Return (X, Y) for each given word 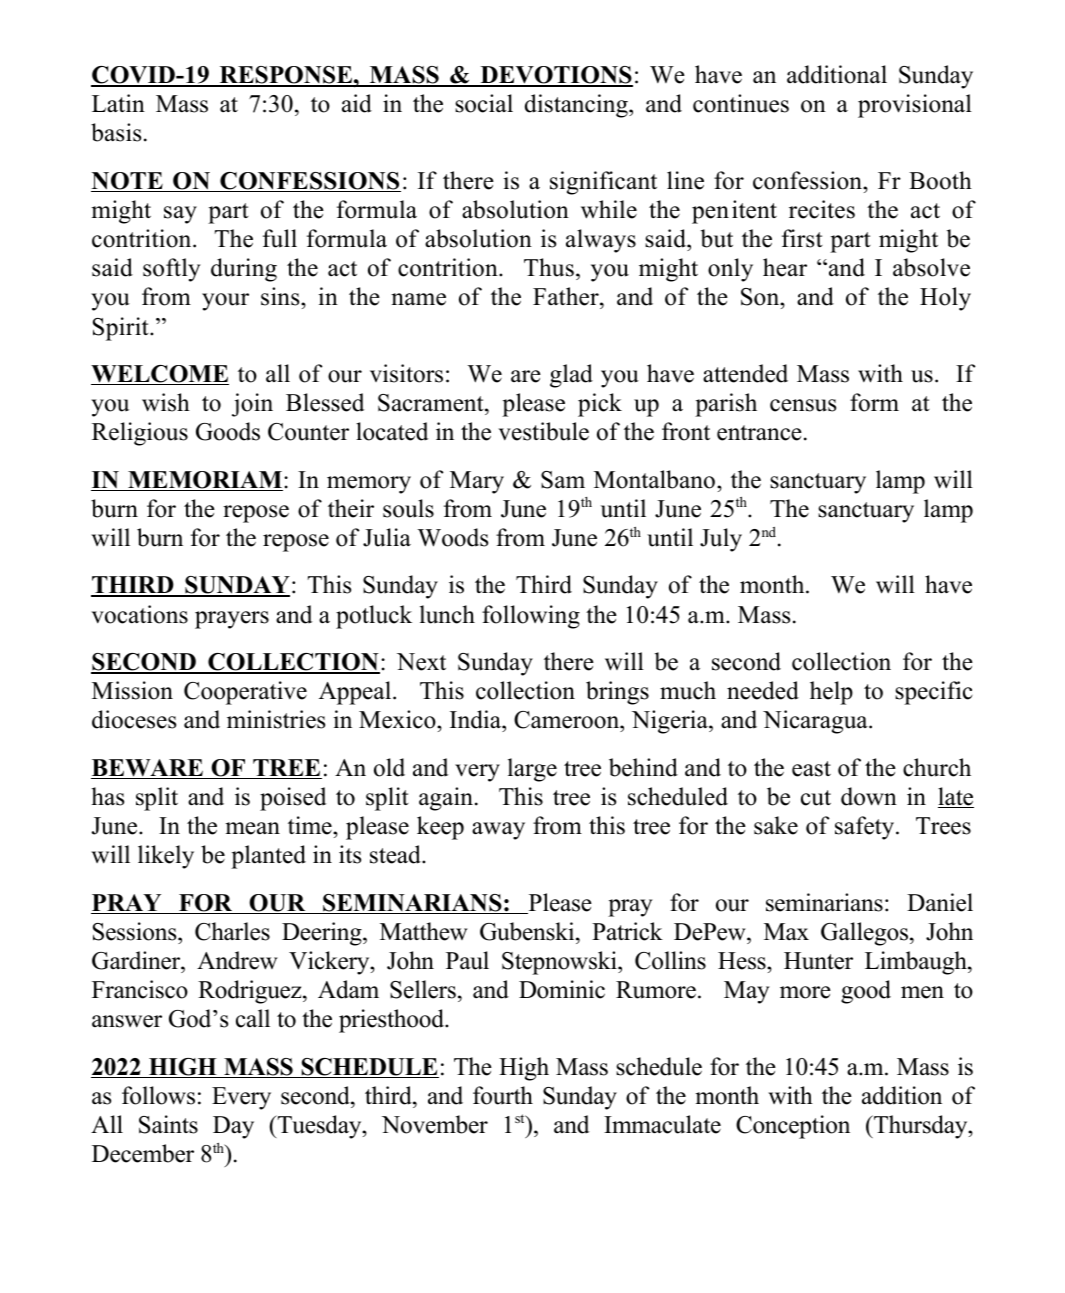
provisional (915, 106)
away (498, 831)
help (831, 693)
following (531, 617)
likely (166, 857)
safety (866, 828)
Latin (118, 103)
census (803, 405)
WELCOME (160, 375)
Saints (168, 1124)
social (484, 103)
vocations (140, 614)
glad (571, 376)
